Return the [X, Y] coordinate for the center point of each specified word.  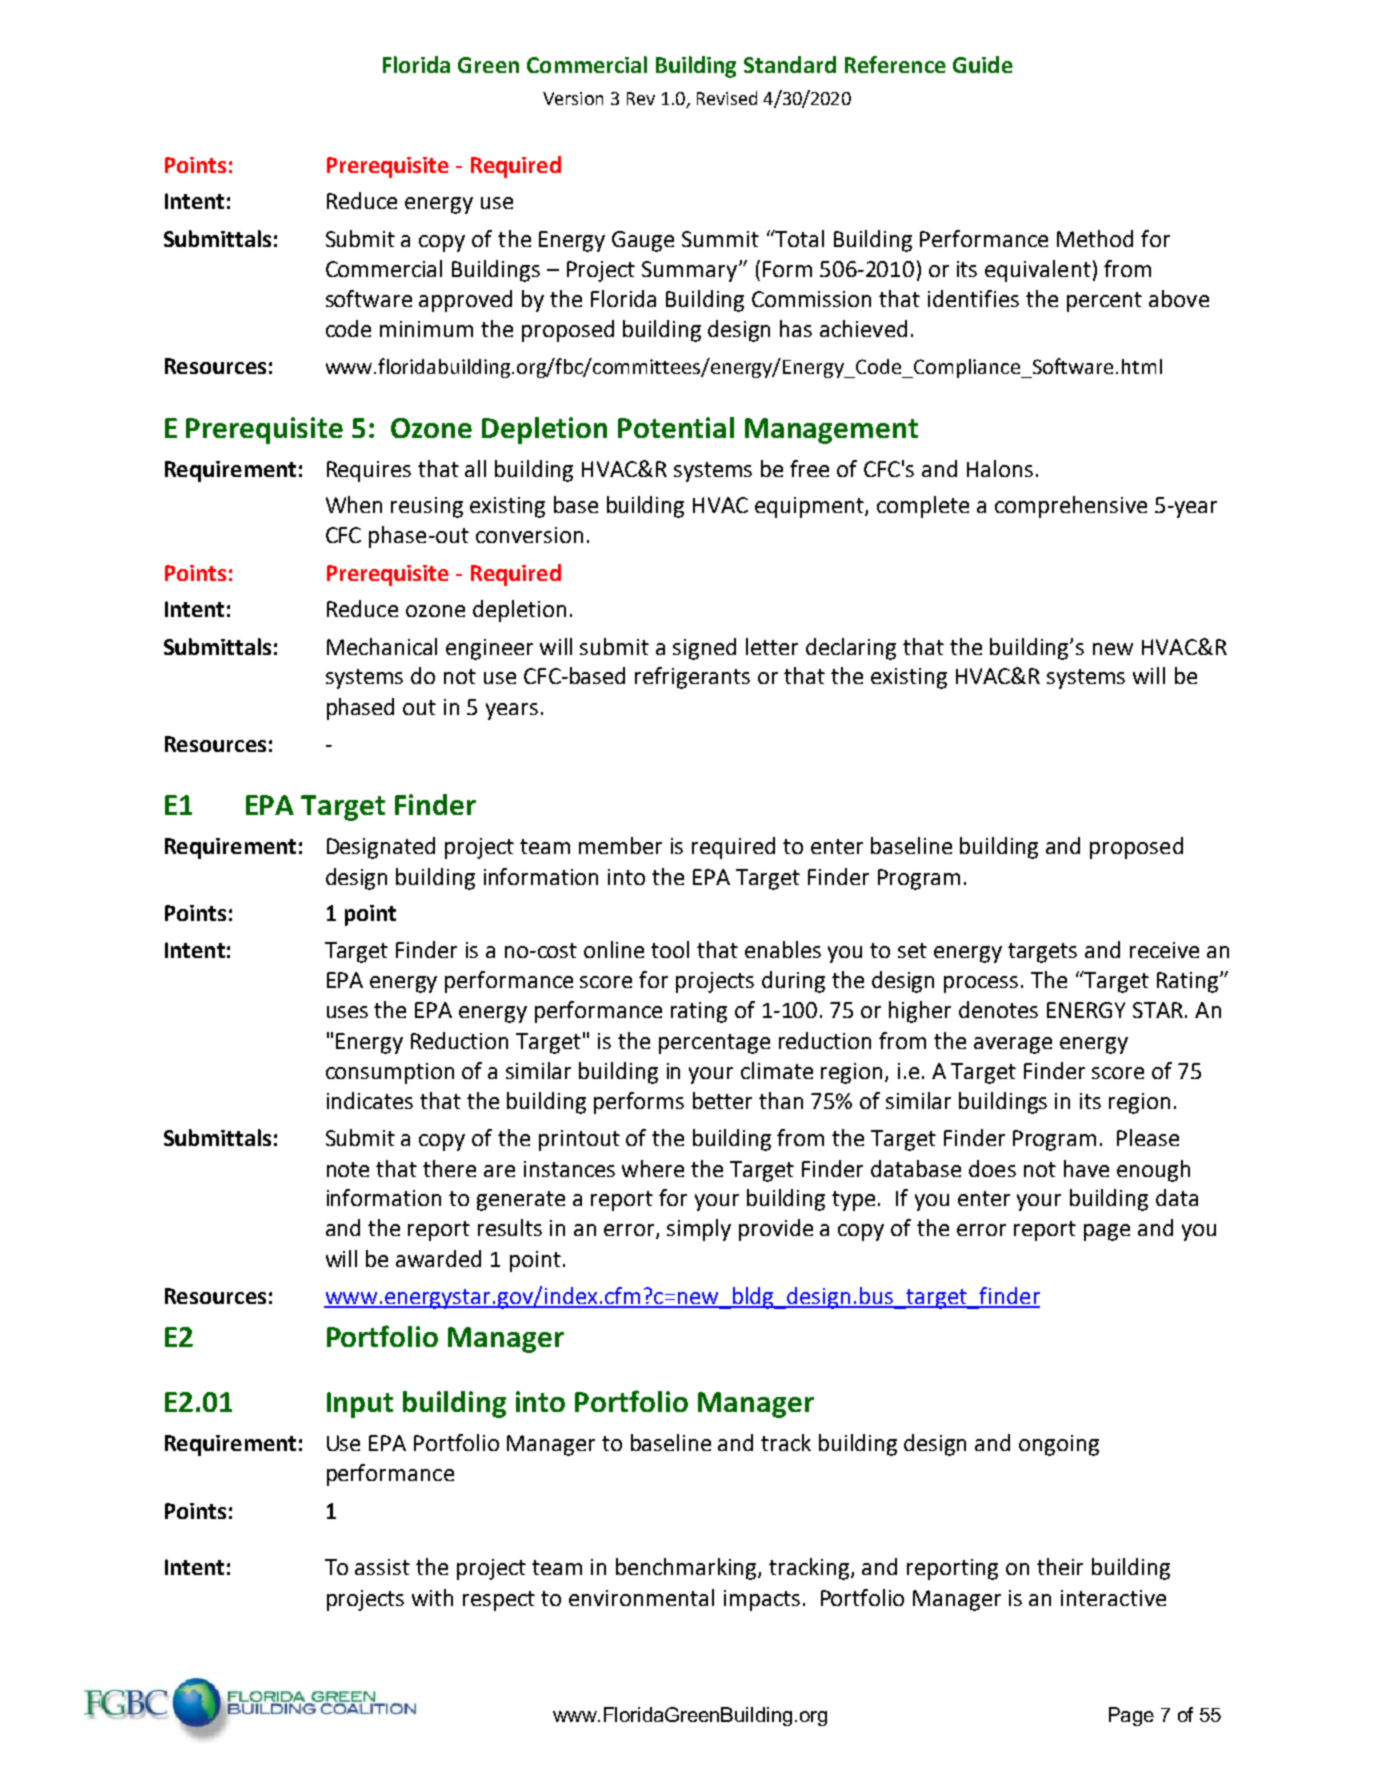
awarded [438, 1258]
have [1086, 1168]
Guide [983, 64]
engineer [489, 649]
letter [772, 646]
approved [465, 301]
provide [776, 1230]
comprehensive [1071, 507]
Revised [727, 98]
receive [1164, 950]
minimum [426, 329]
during [793, 982]
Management [831, 431]
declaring [851, 649]
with [432, 1597]
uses [347, 1012]
